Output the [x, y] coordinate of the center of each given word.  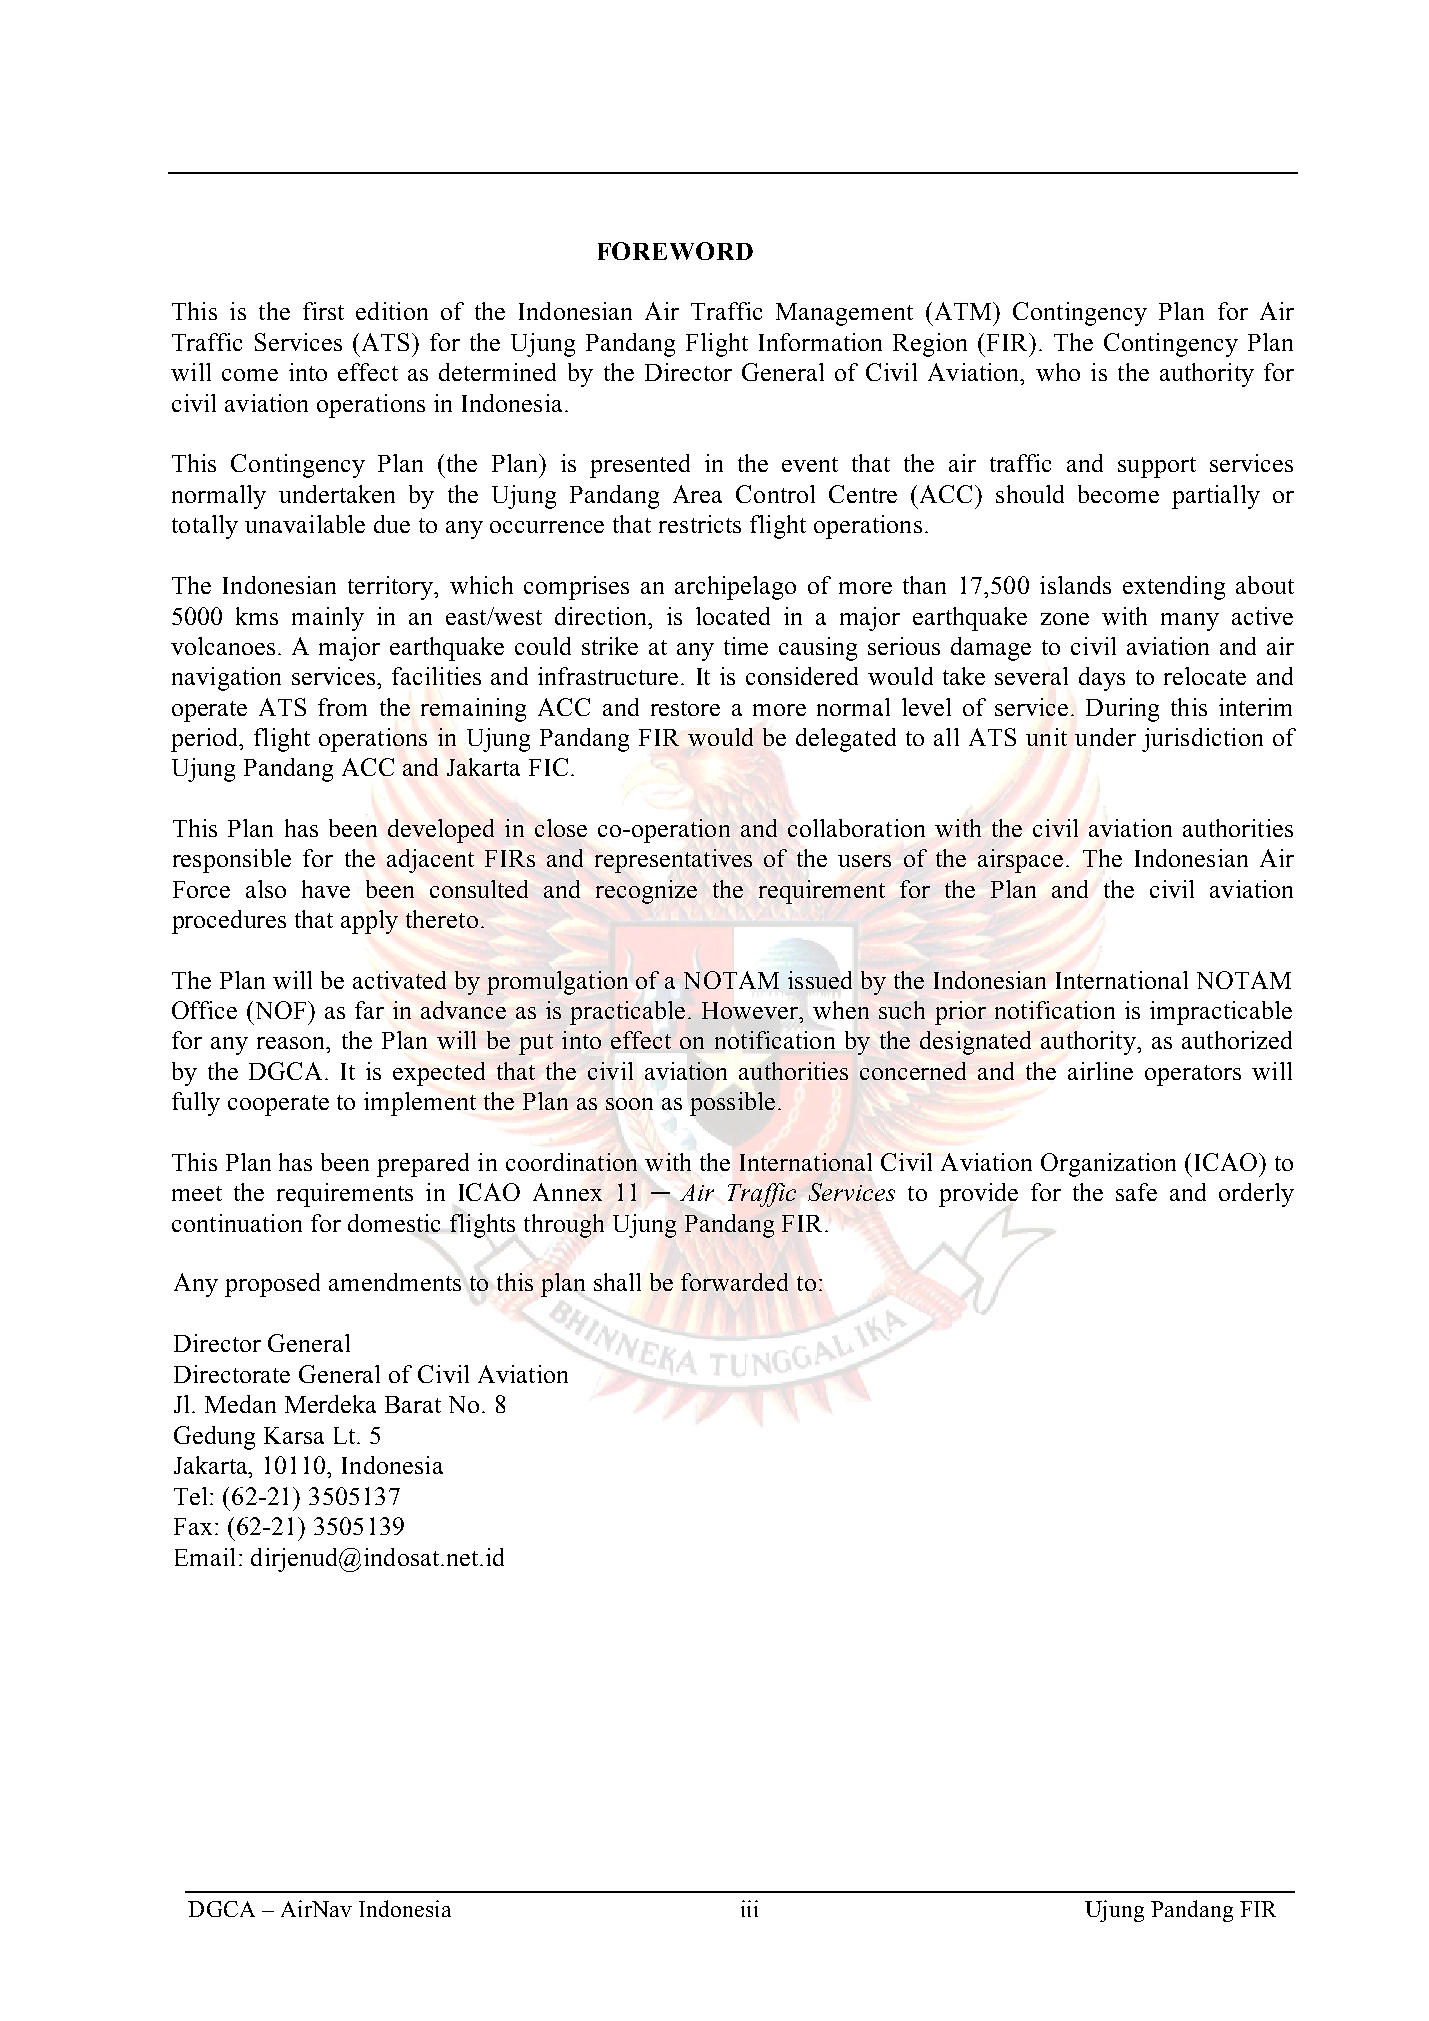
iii [749, 1908]
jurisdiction [1202, 740]
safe [1136, 1192]
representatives [673, 861]
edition [392, 311]
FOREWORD [675, 251]
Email [205, 1557]
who [1058, 372]
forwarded [734, 1282]
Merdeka [330, 1404]
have [326, 889]
